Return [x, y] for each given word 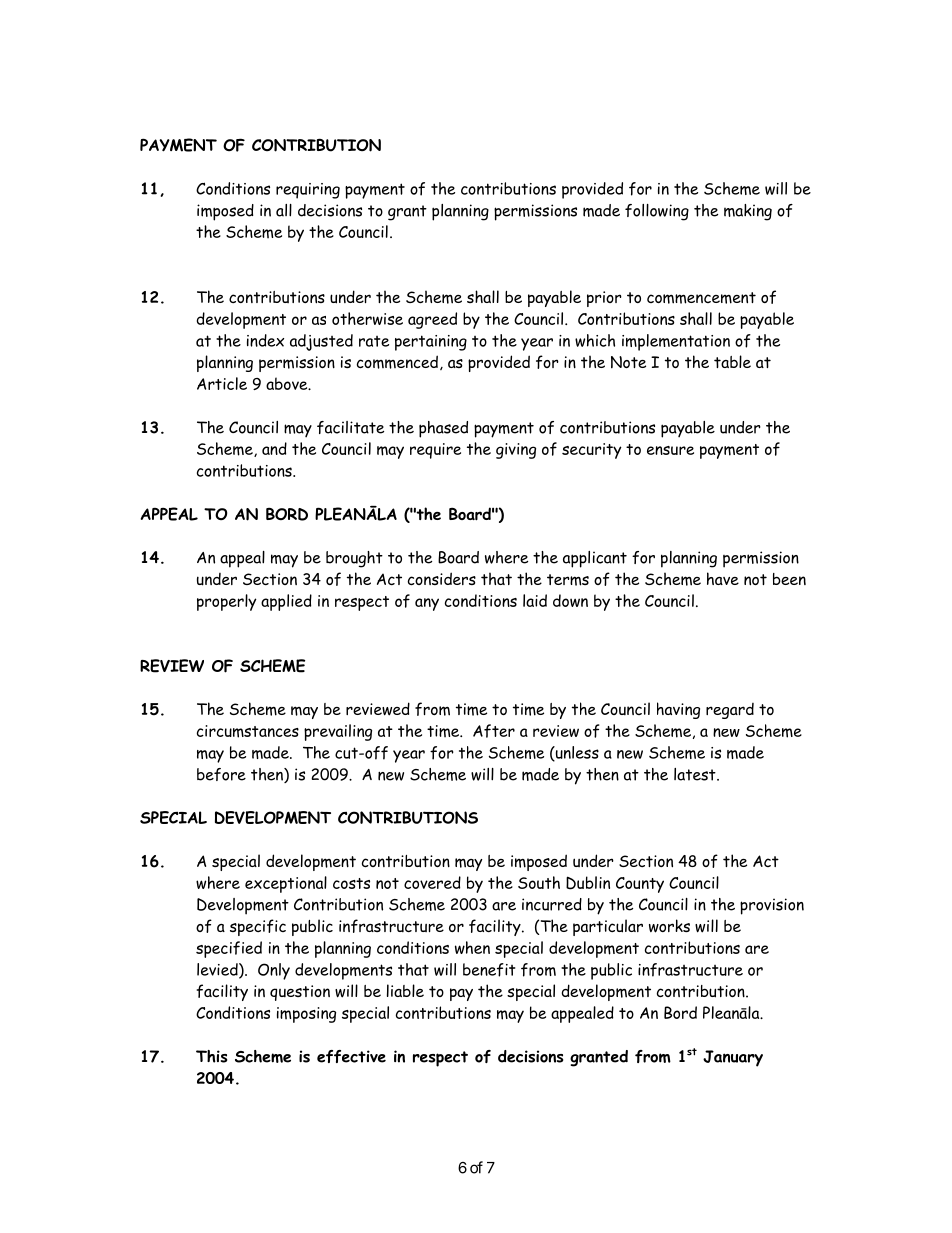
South [539, 882]
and [274, 448]
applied [286, 602]
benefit [489, 970]
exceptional [286, 884]
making [748, 212]
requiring [308, 191]
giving [516, 451]
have [723, 578]
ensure [670, 450]
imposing [306, 1015]
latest [696, 774]
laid [535, 600]
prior [604, 299]
